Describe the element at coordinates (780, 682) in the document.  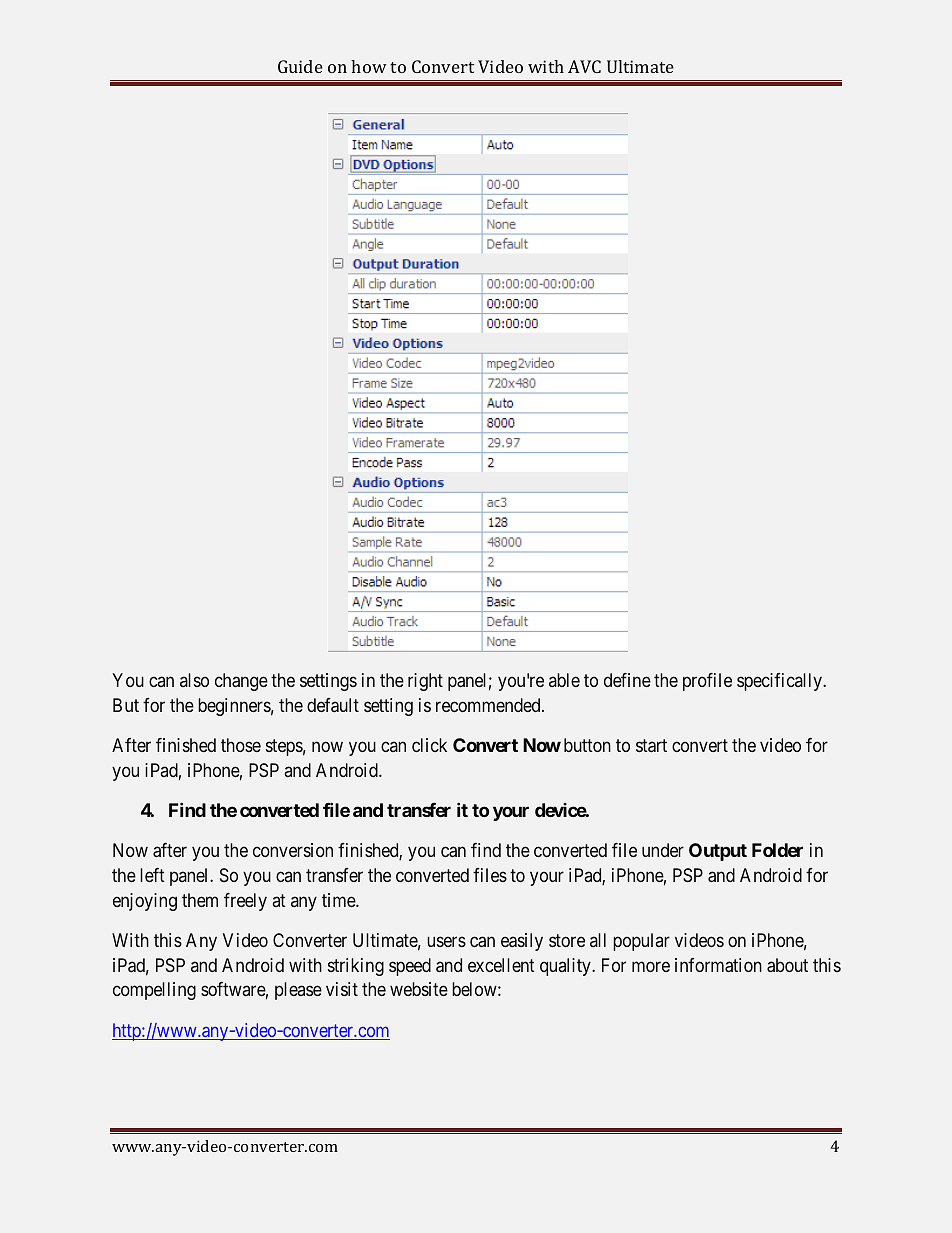
I see `specifically` at that location.
